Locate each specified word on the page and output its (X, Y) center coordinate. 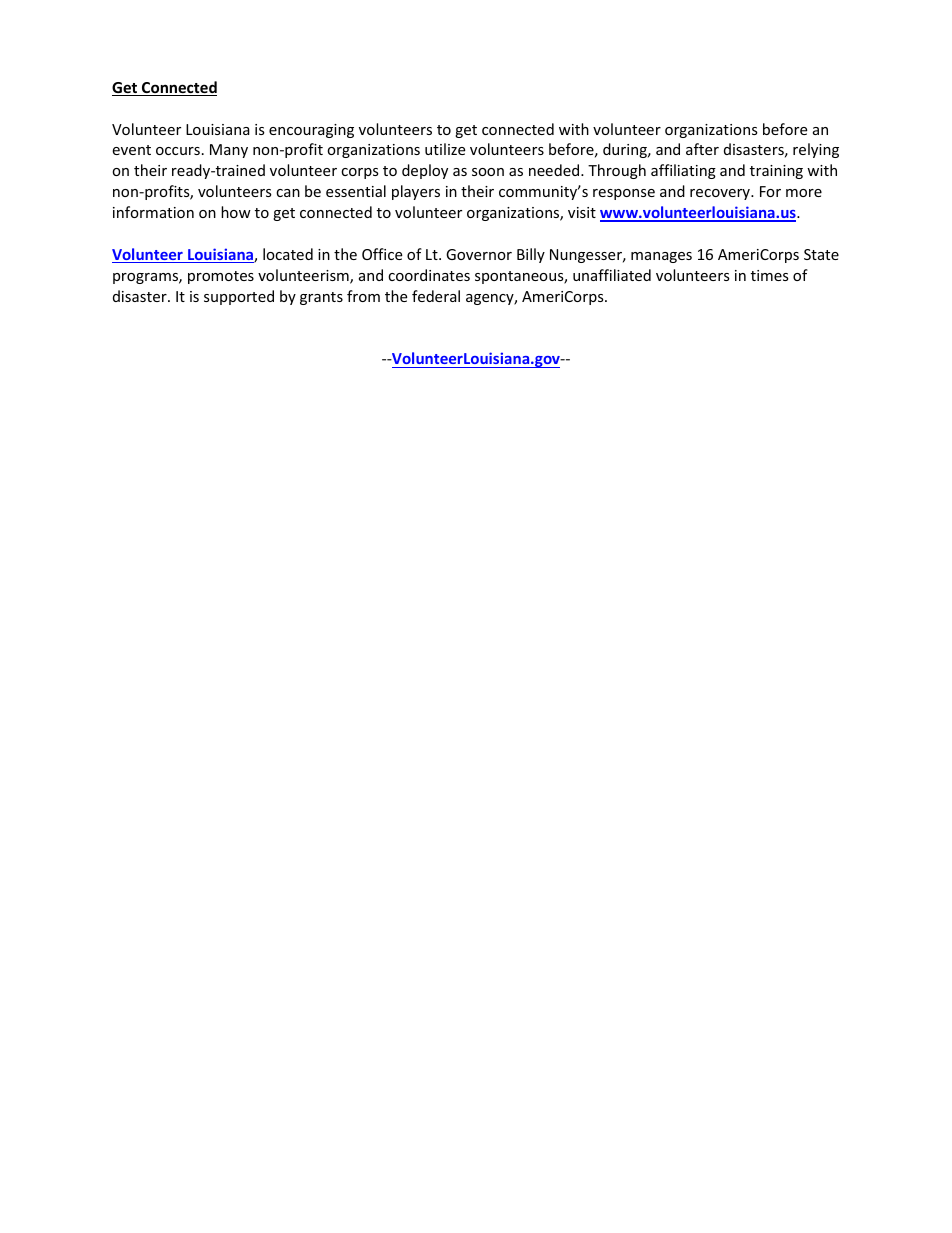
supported (239, 297)
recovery (721, 194)
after (702, 149)
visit (582, 212)
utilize (445, 149)
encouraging (311, 131)
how (236, 212)
